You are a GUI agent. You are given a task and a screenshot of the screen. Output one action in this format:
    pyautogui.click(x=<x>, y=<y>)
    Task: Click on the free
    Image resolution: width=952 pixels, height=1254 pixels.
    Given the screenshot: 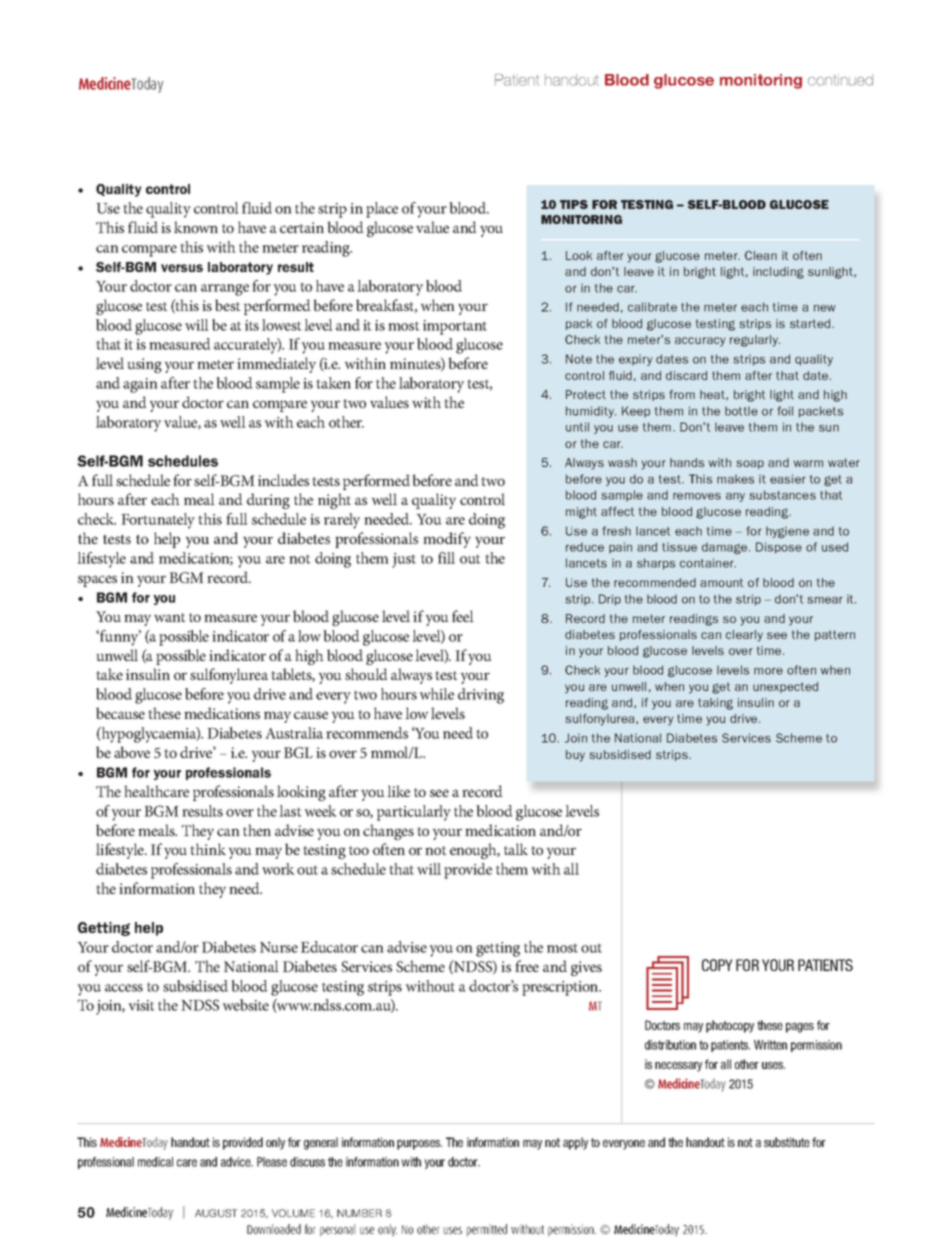 What is the action you would take?
    pyautogui.click(x=527, y=966)
